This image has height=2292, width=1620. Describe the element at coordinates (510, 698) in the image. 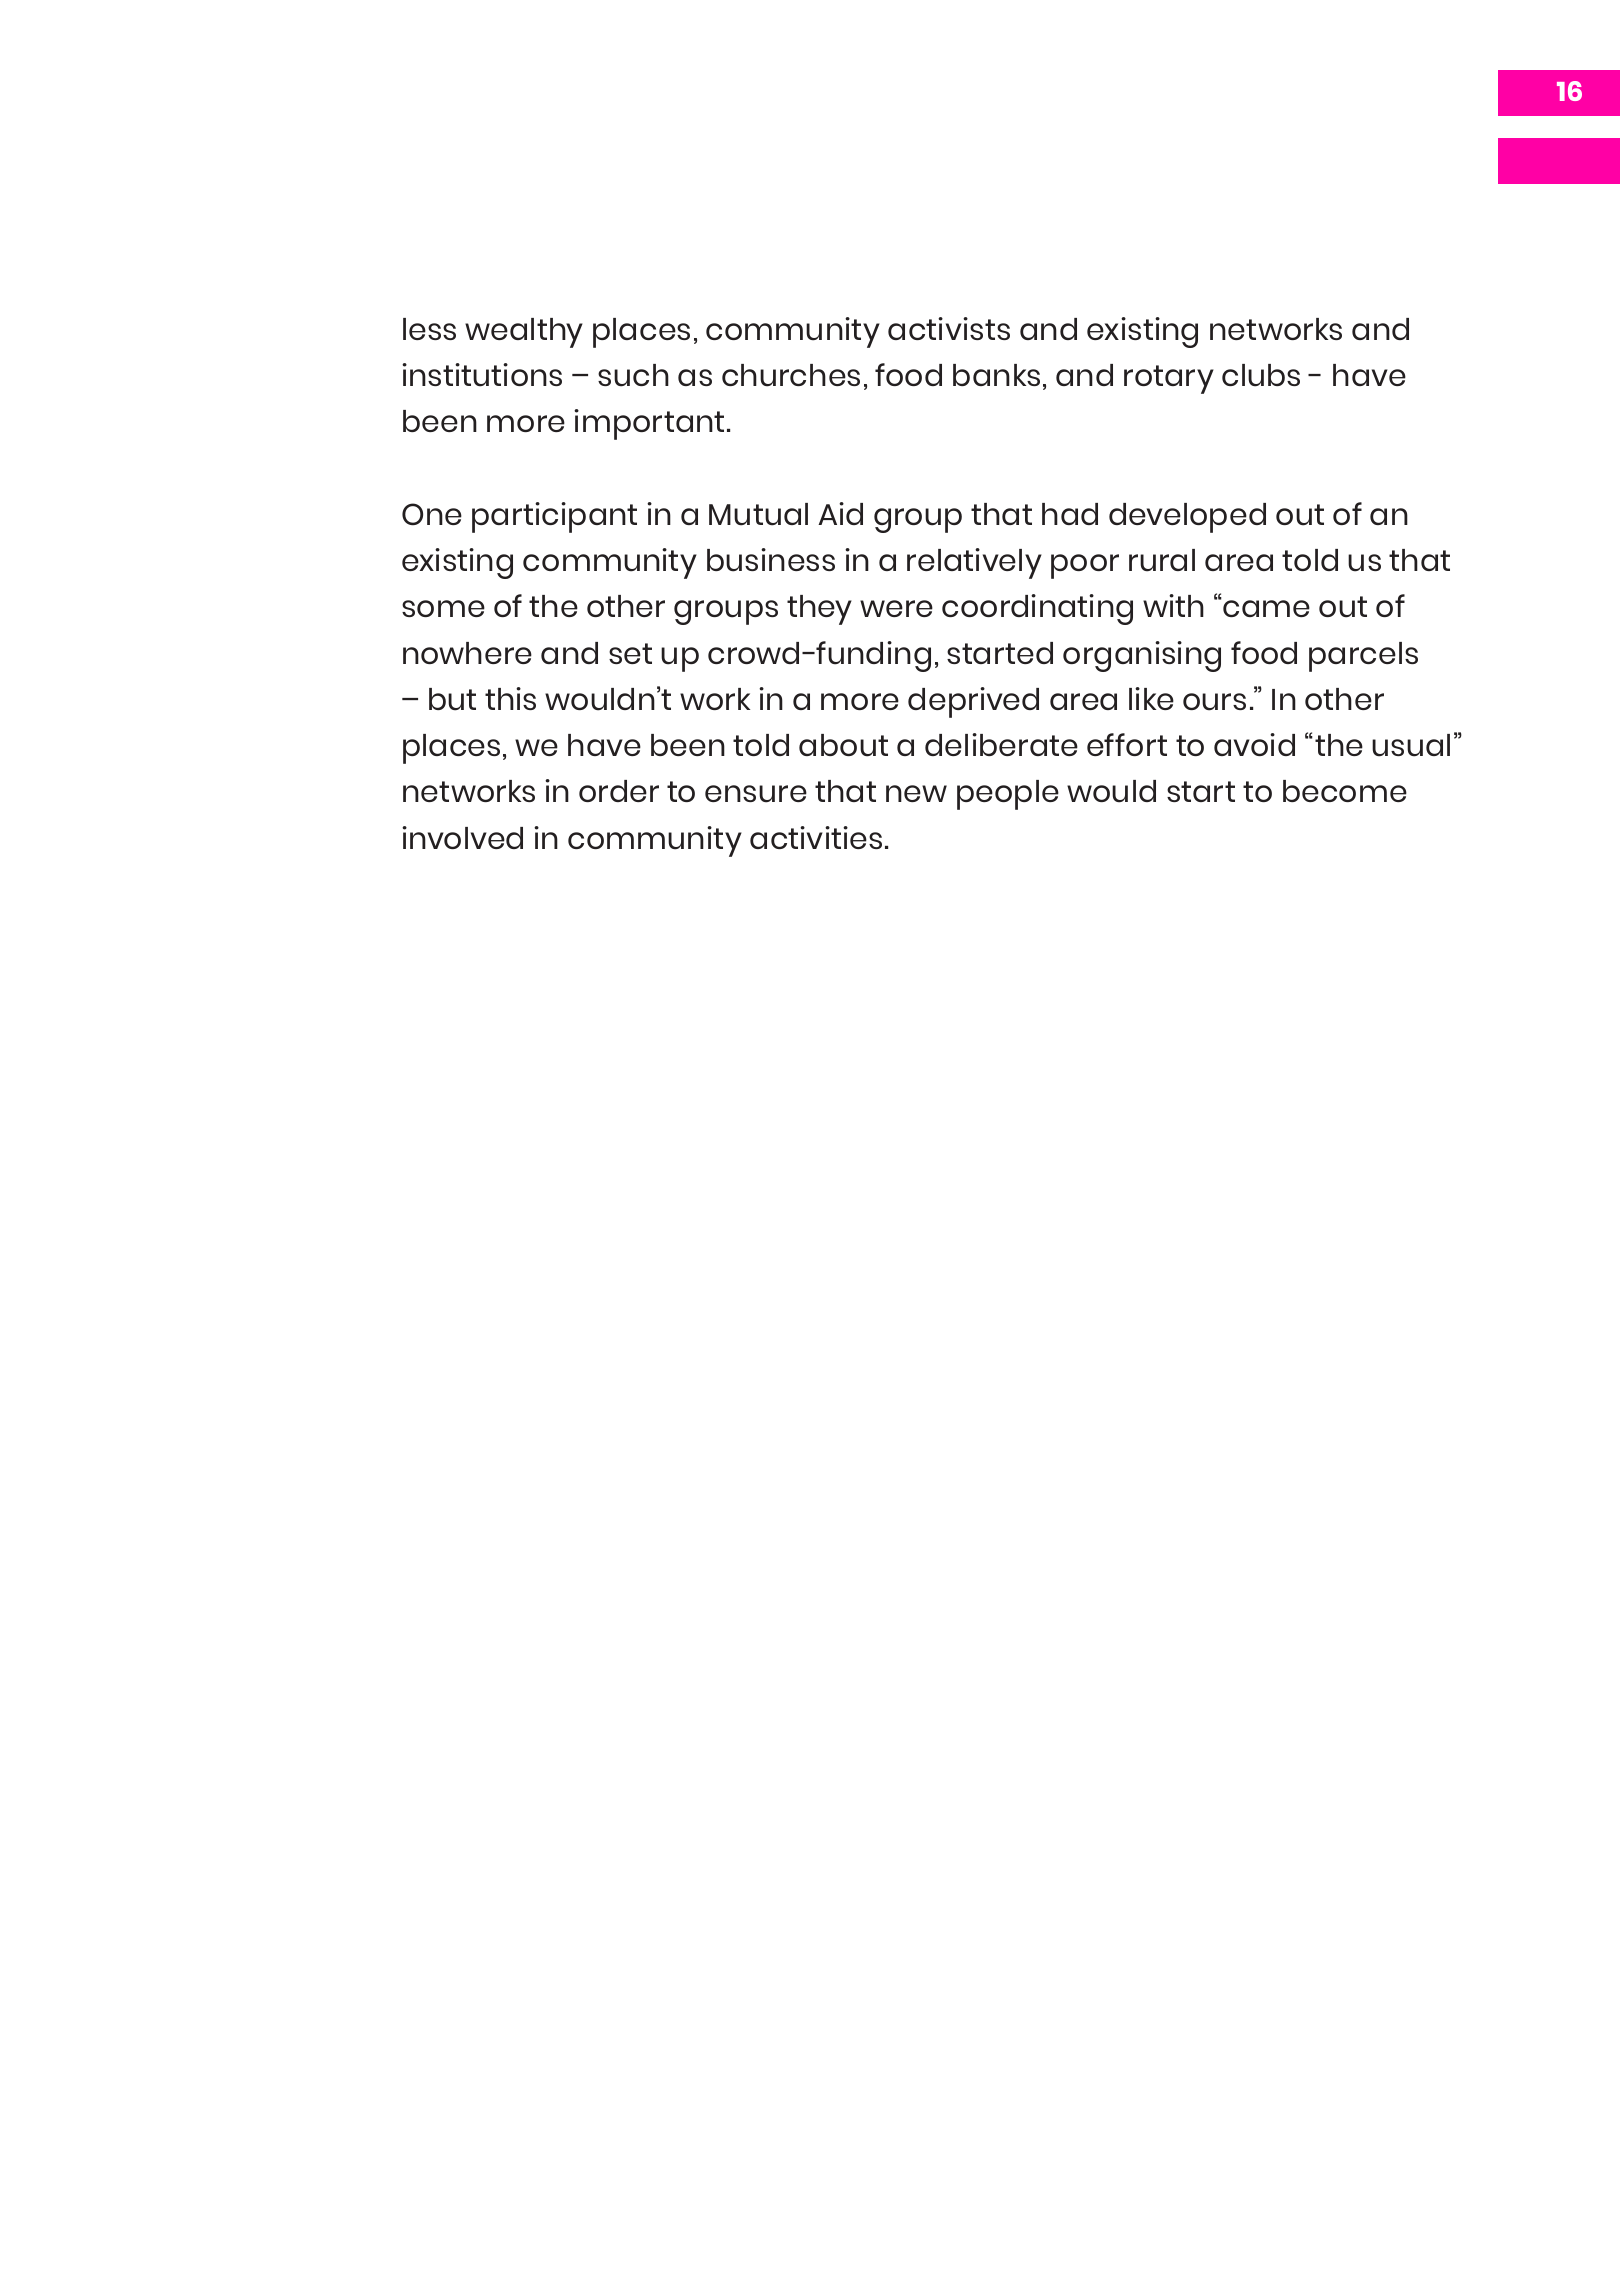

I see `this` at that location.
